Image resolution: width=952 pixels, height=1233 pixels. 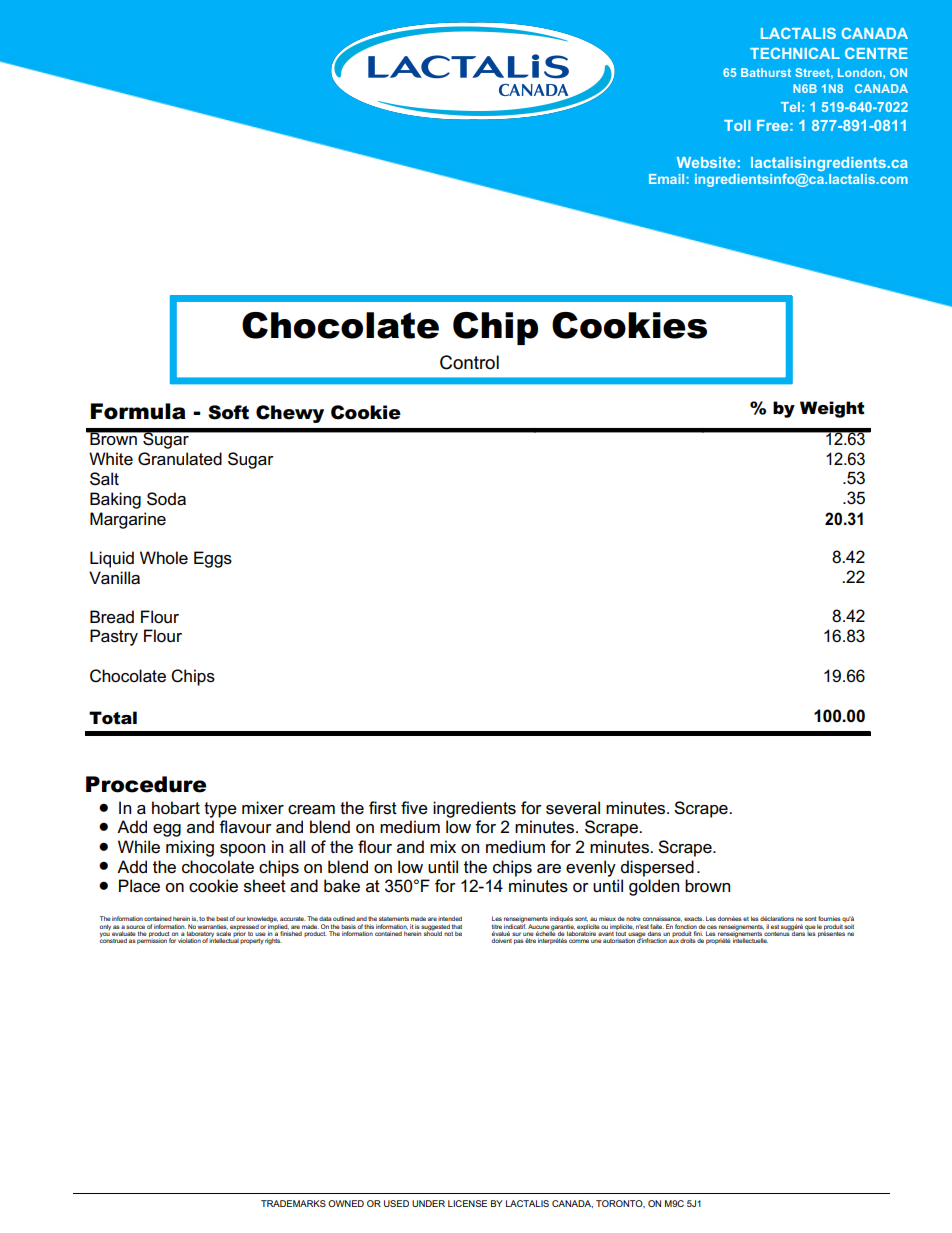 What do you see at coordinates (228, 412) in the image?
I see `Soft` at bounding box center [228, 412].
